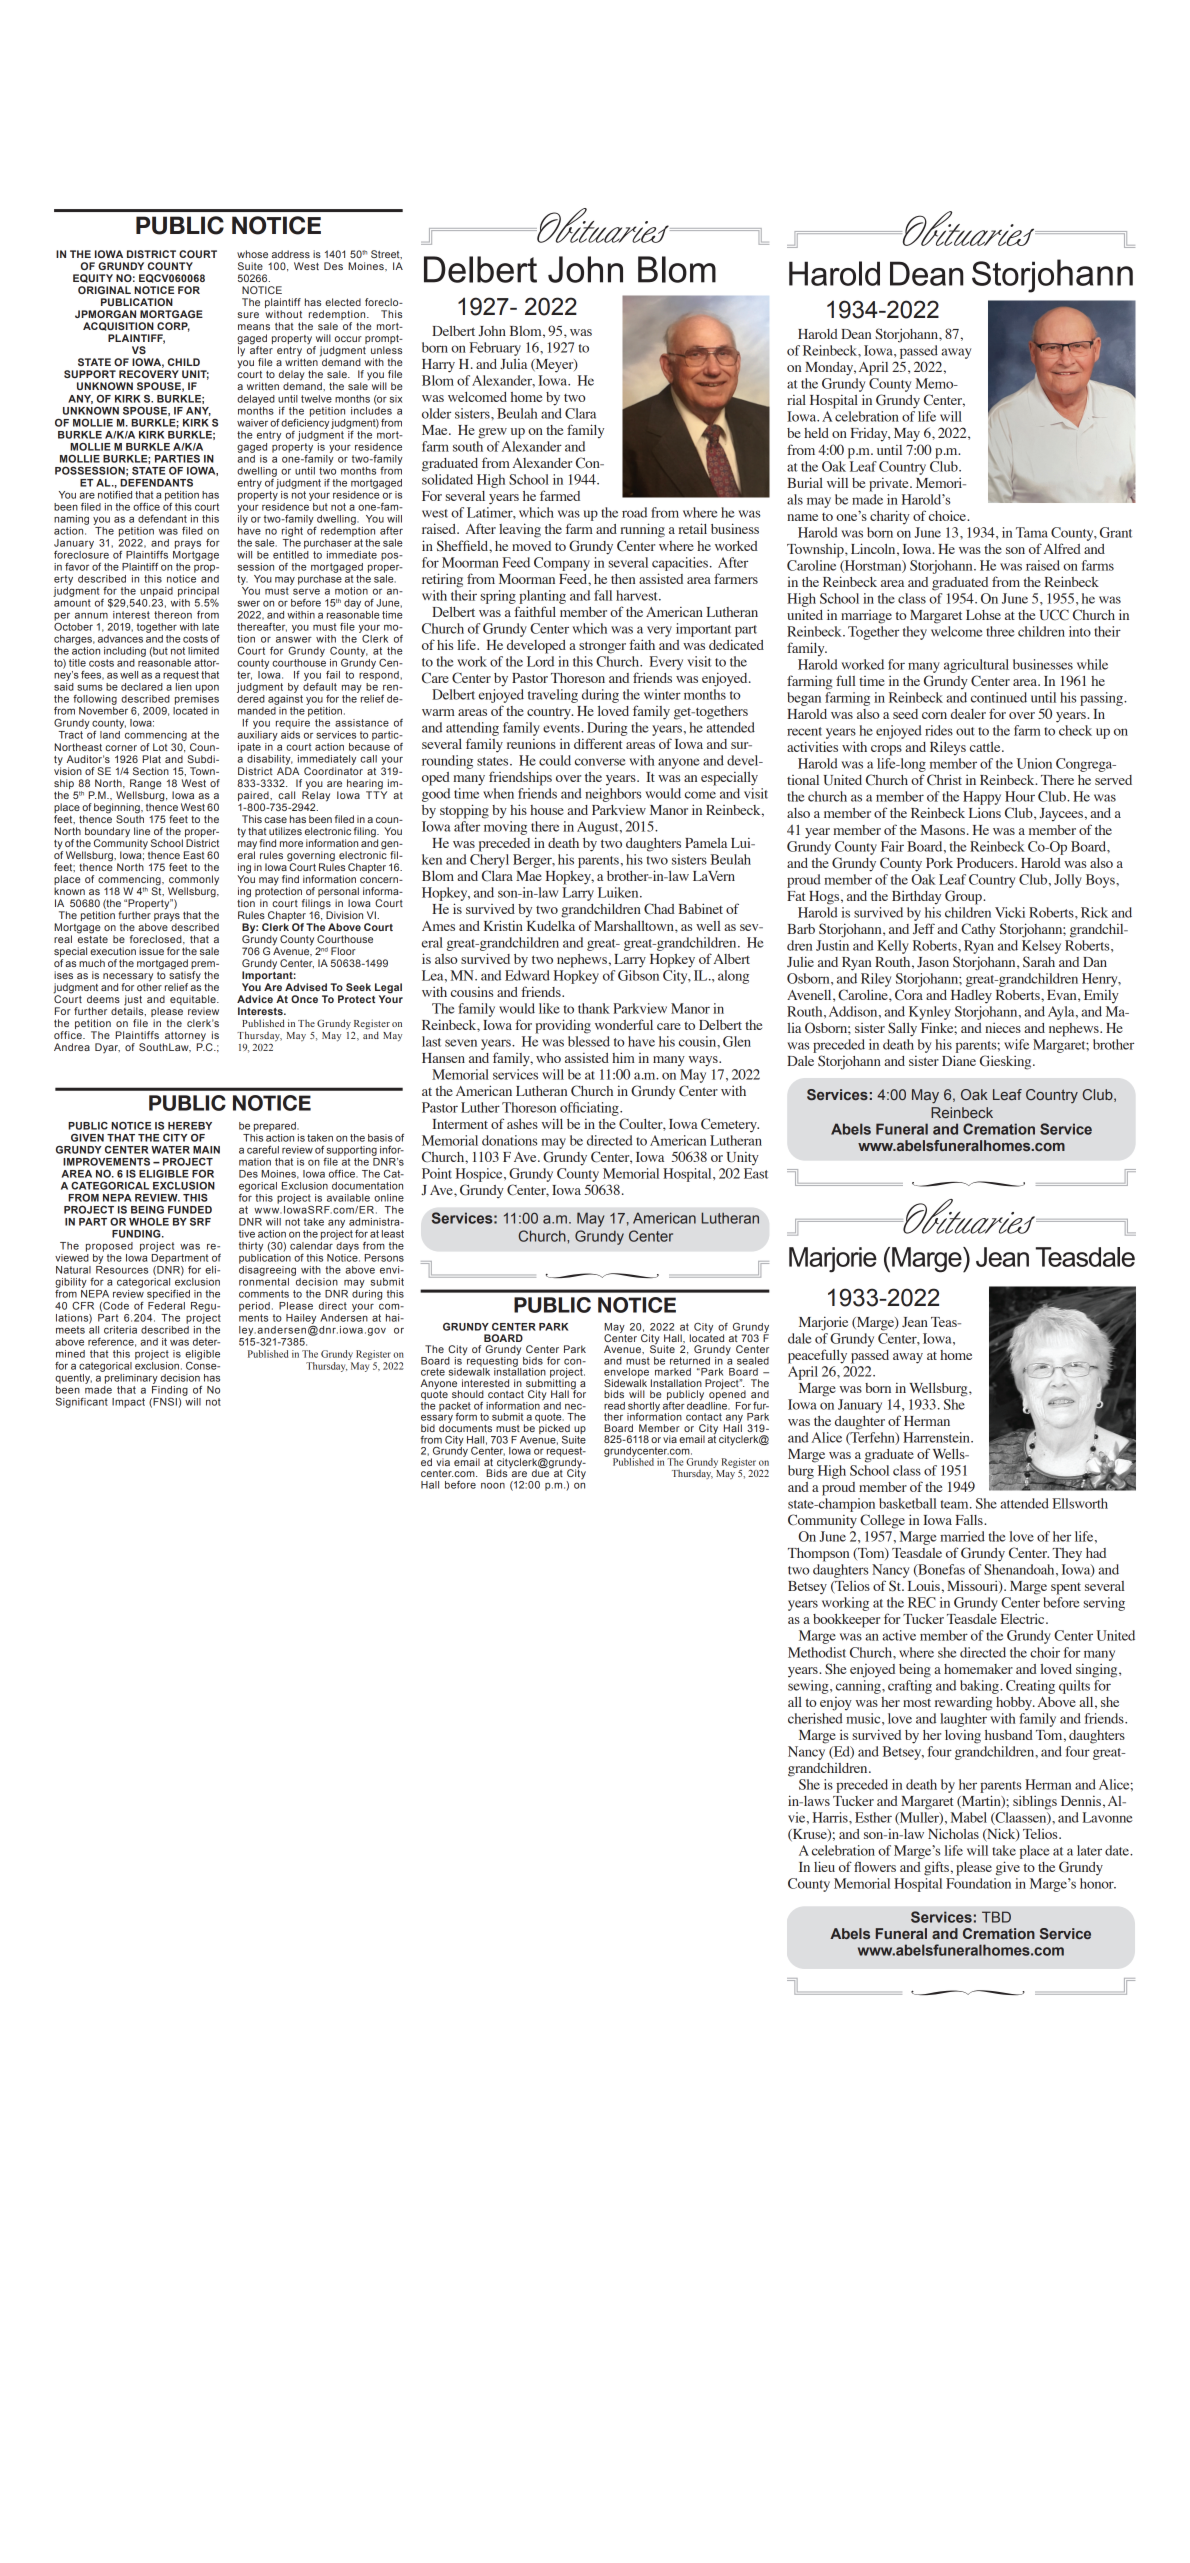 This screenshot has height=2563, width=1190. I want to click on noon, so click(493, 1485).
